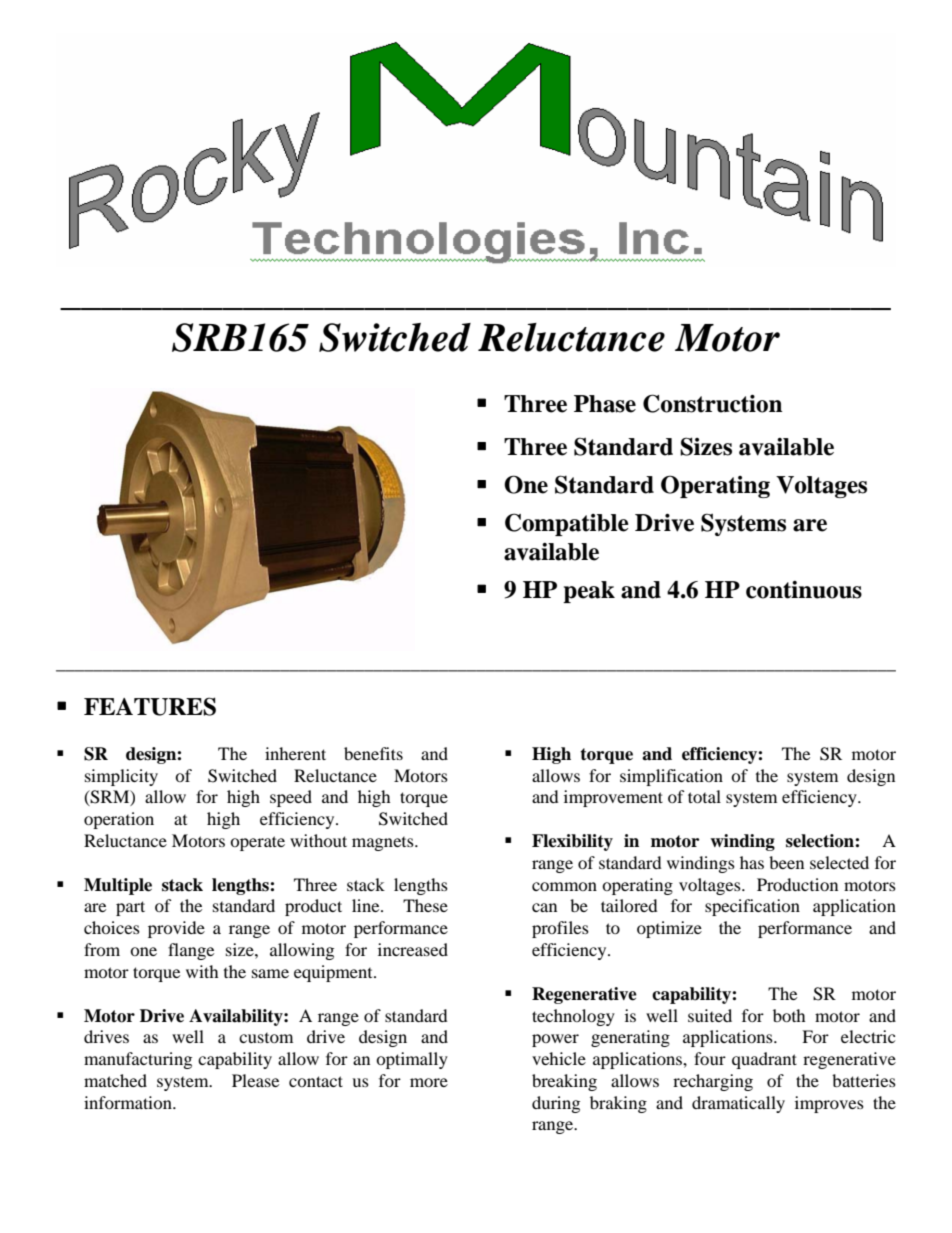  What do you see at coordinates (564, 886) in the page?
I see `common` at bounding box center [564, 886].
